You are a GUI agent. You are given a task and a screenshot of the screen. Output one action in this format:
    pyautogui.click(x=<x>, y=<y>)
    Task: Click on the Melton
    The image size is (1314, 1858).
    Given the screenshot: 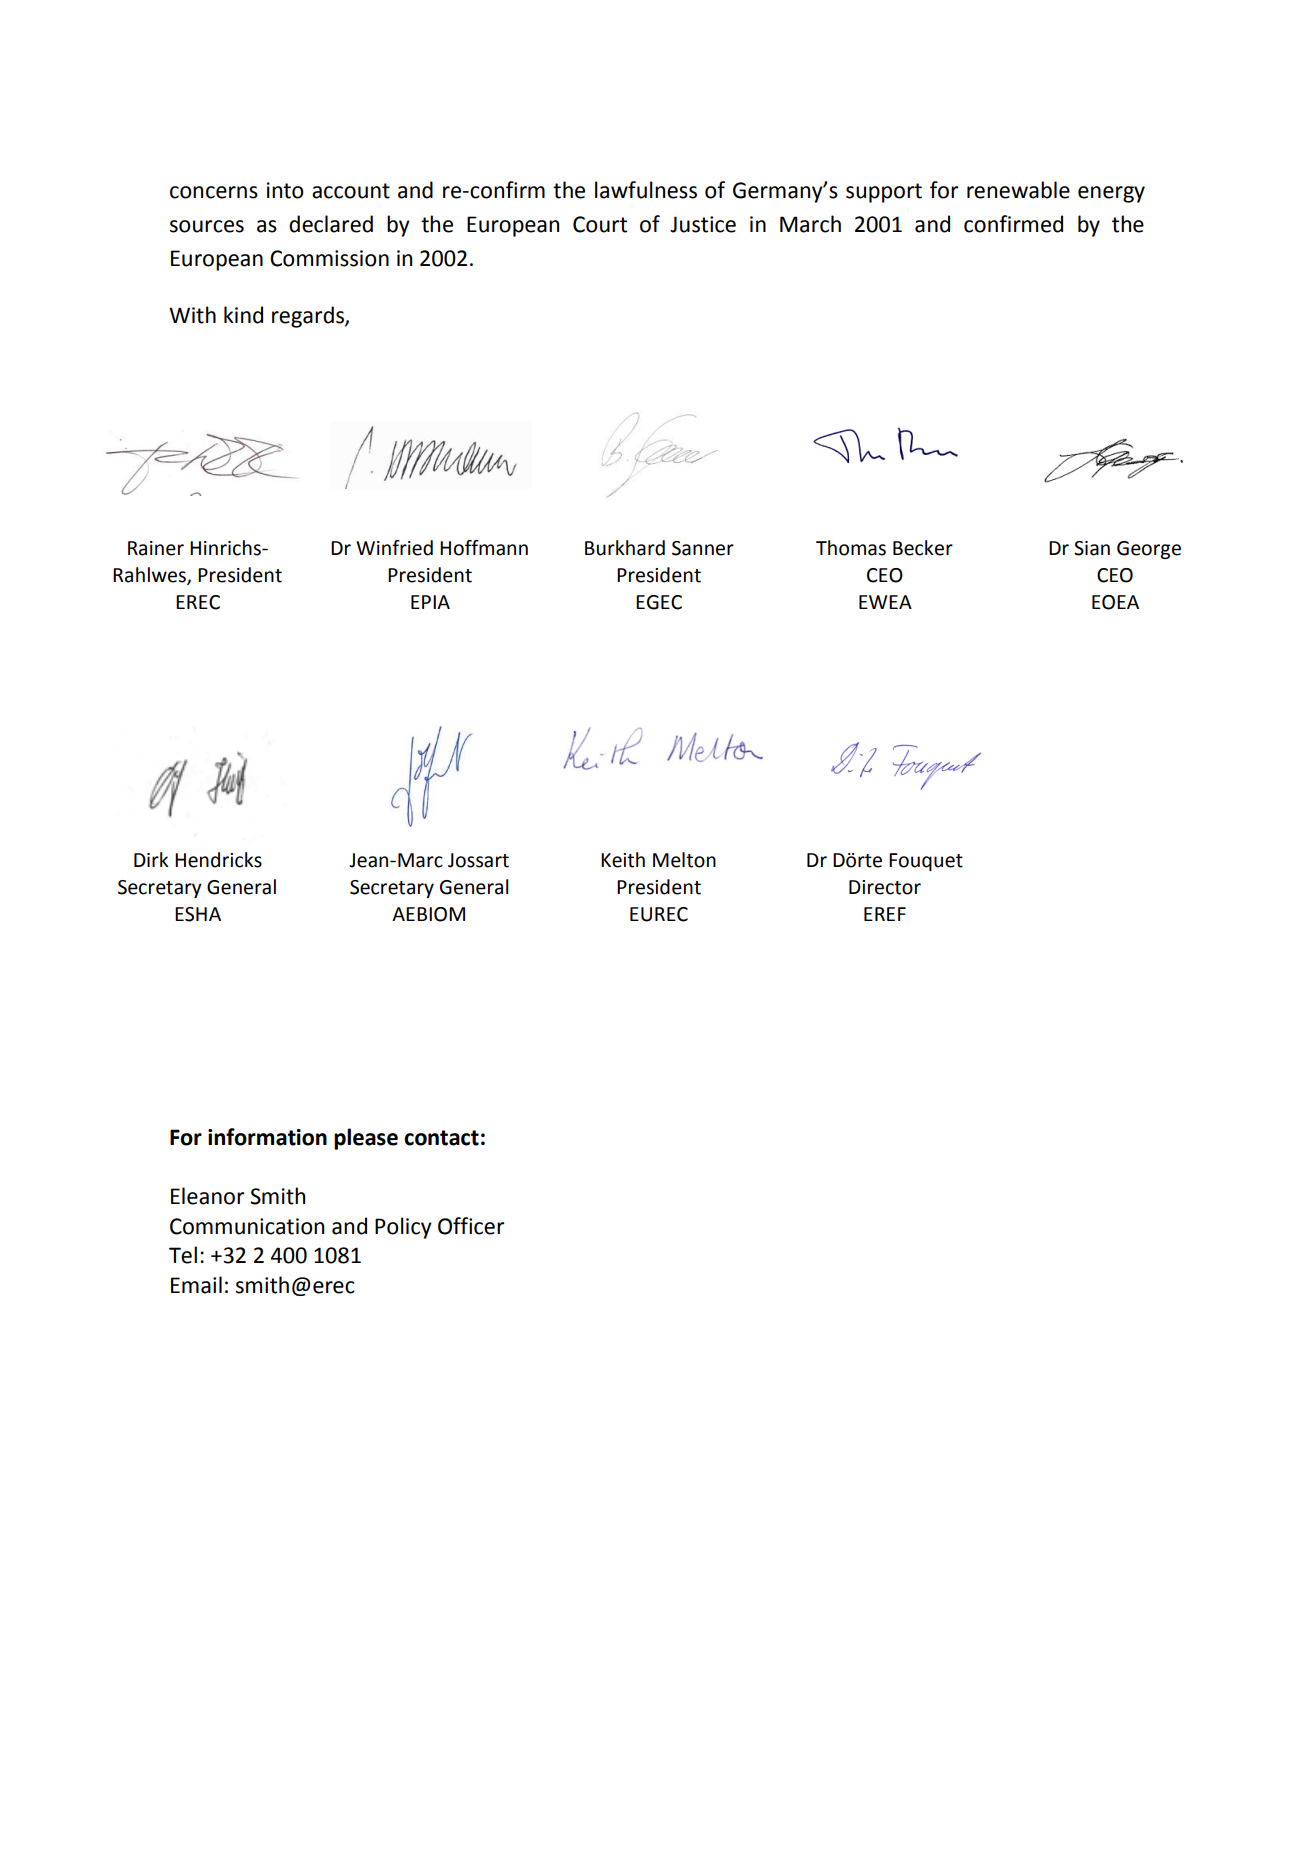 What is the action you would take?
    pyautogui.click(x=684, y=860)
